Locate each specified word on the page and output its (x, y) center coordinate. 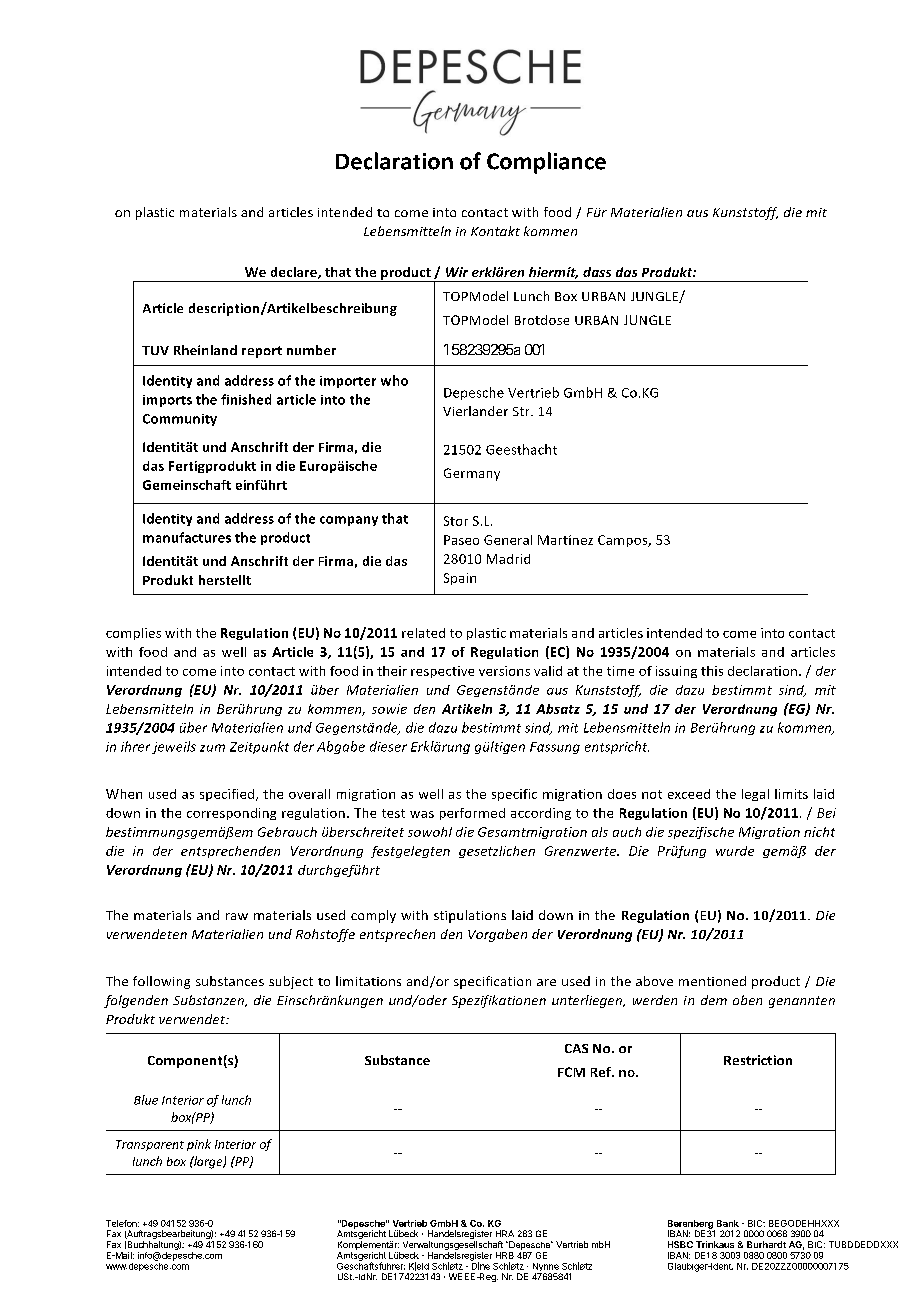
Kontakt (495, 231)
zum (212, 748)
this (712, 671)
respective (442, 672)
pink (199, 1145)
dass (597, 272)
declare (295, 273)
